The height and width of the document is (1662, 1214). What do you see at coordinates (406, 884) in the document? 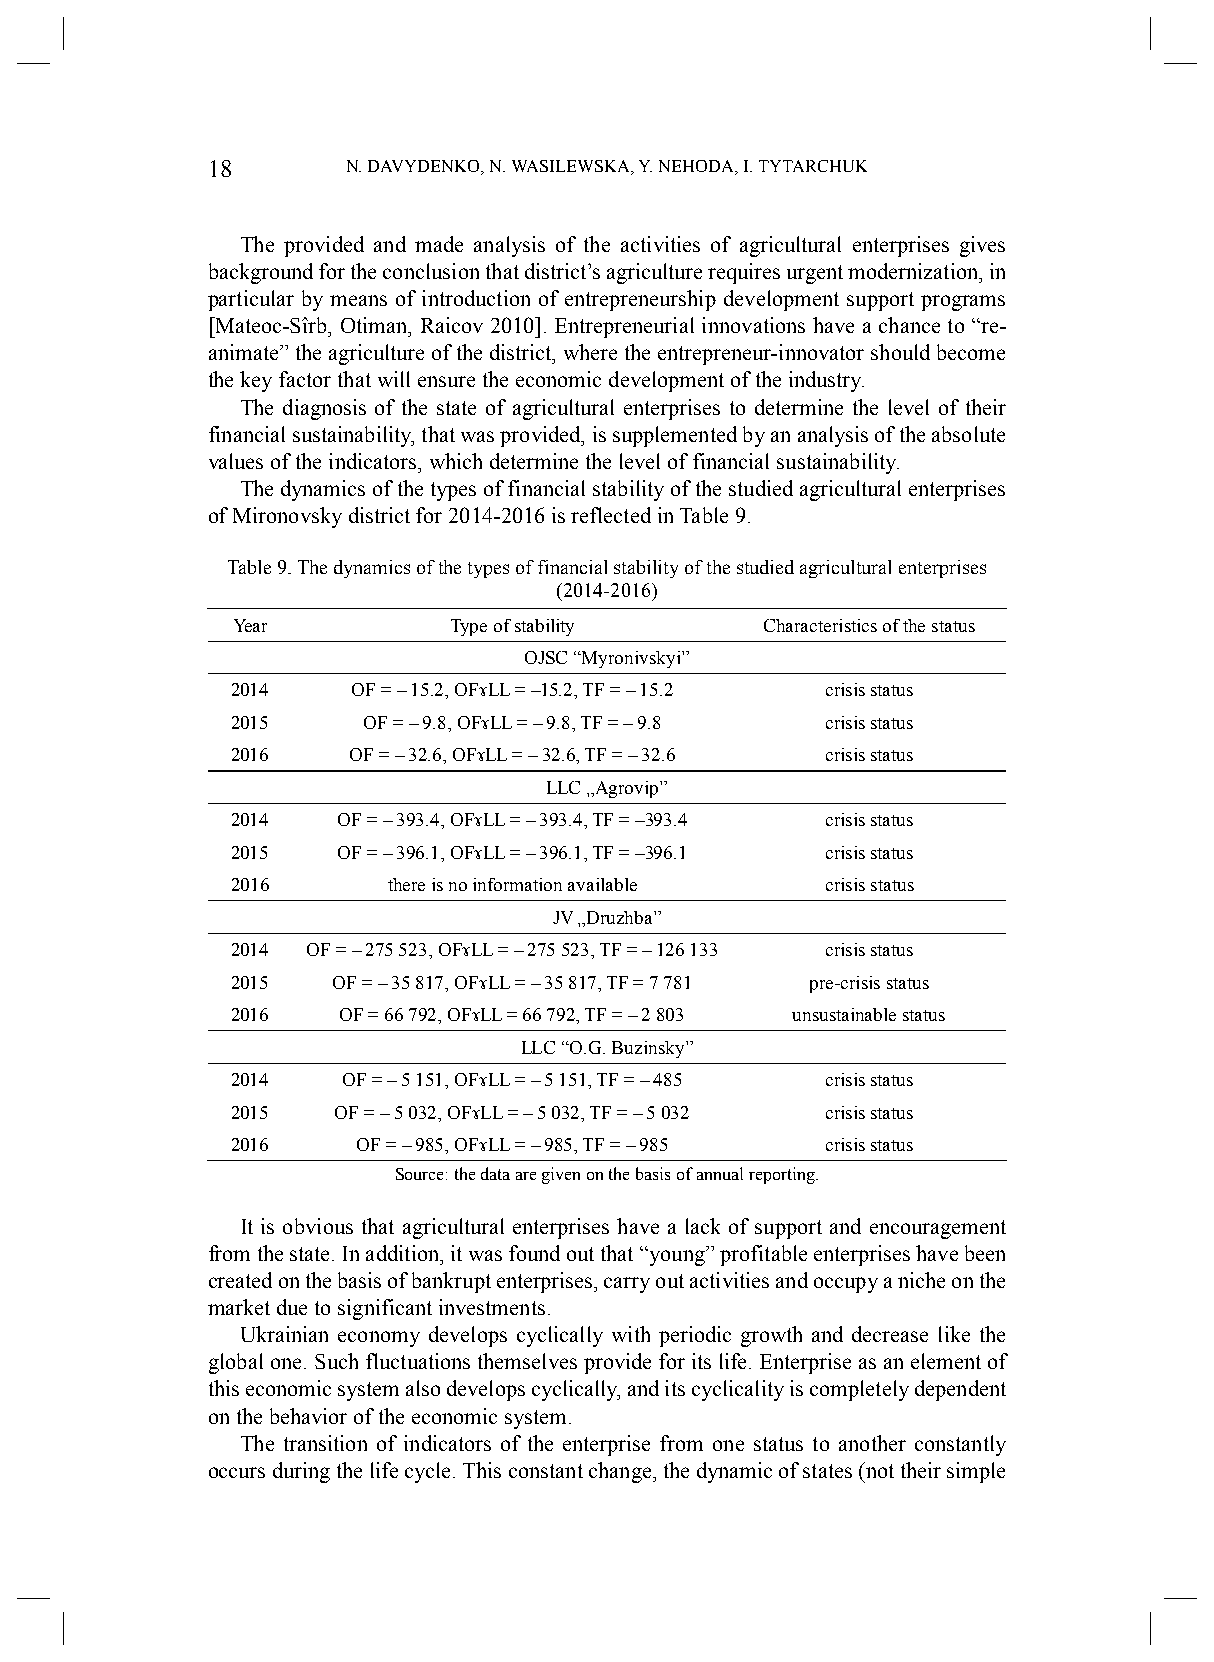
I see `there` at bounding box center [406, 884].
